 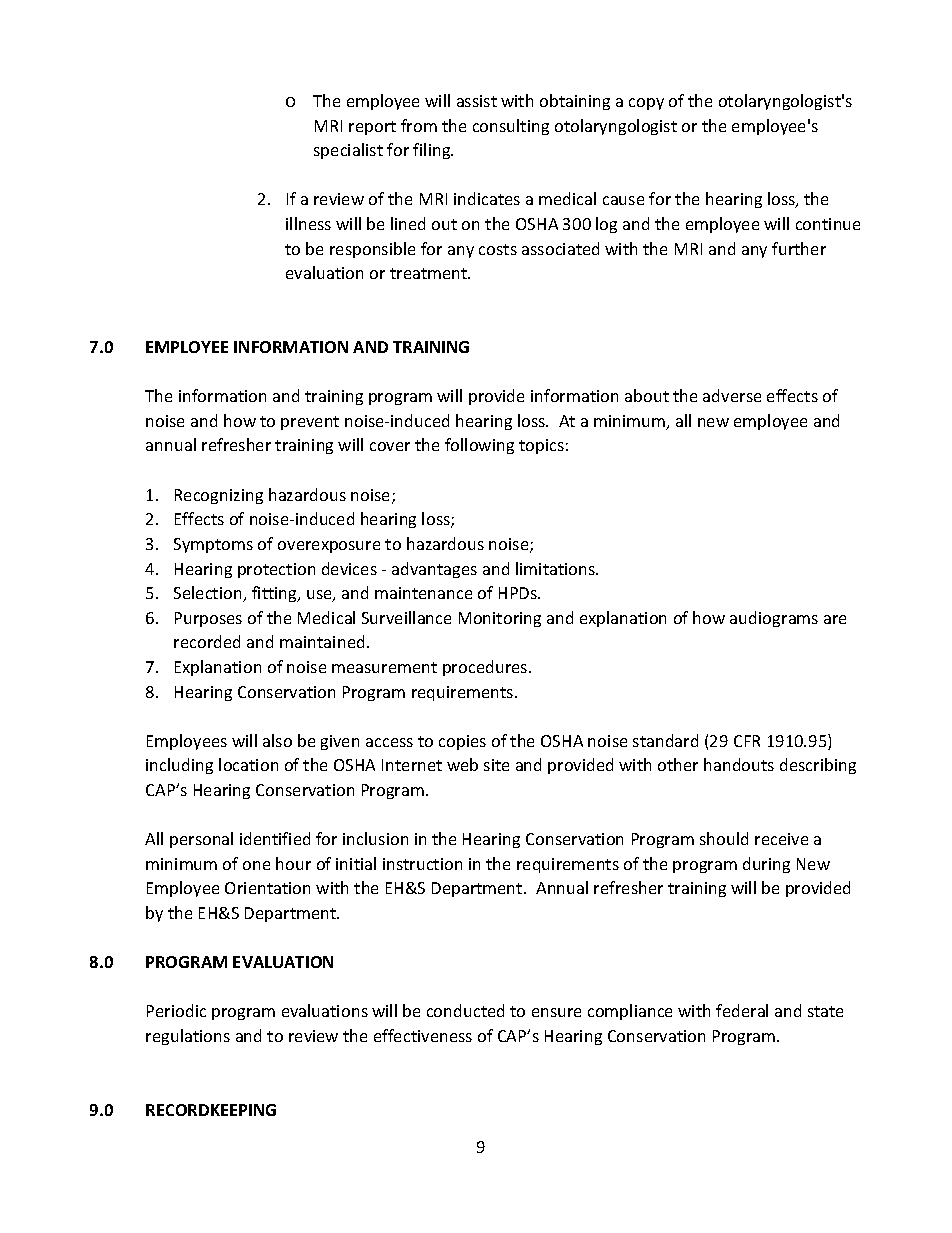 I want to click on federal, so click(x=742, y=1010).
